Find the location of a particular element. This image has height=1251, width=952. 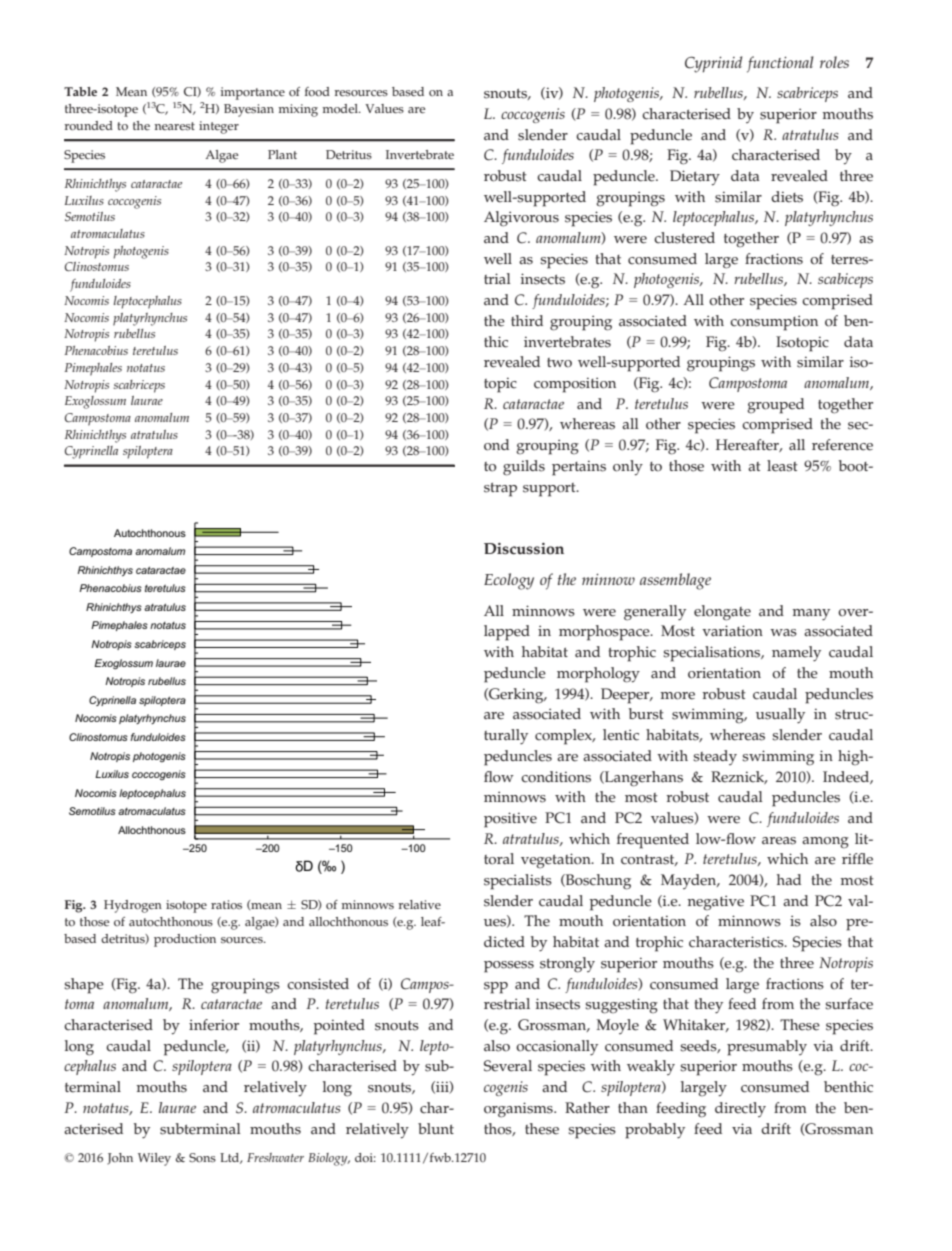

third is located at coordinates (527, 320).
